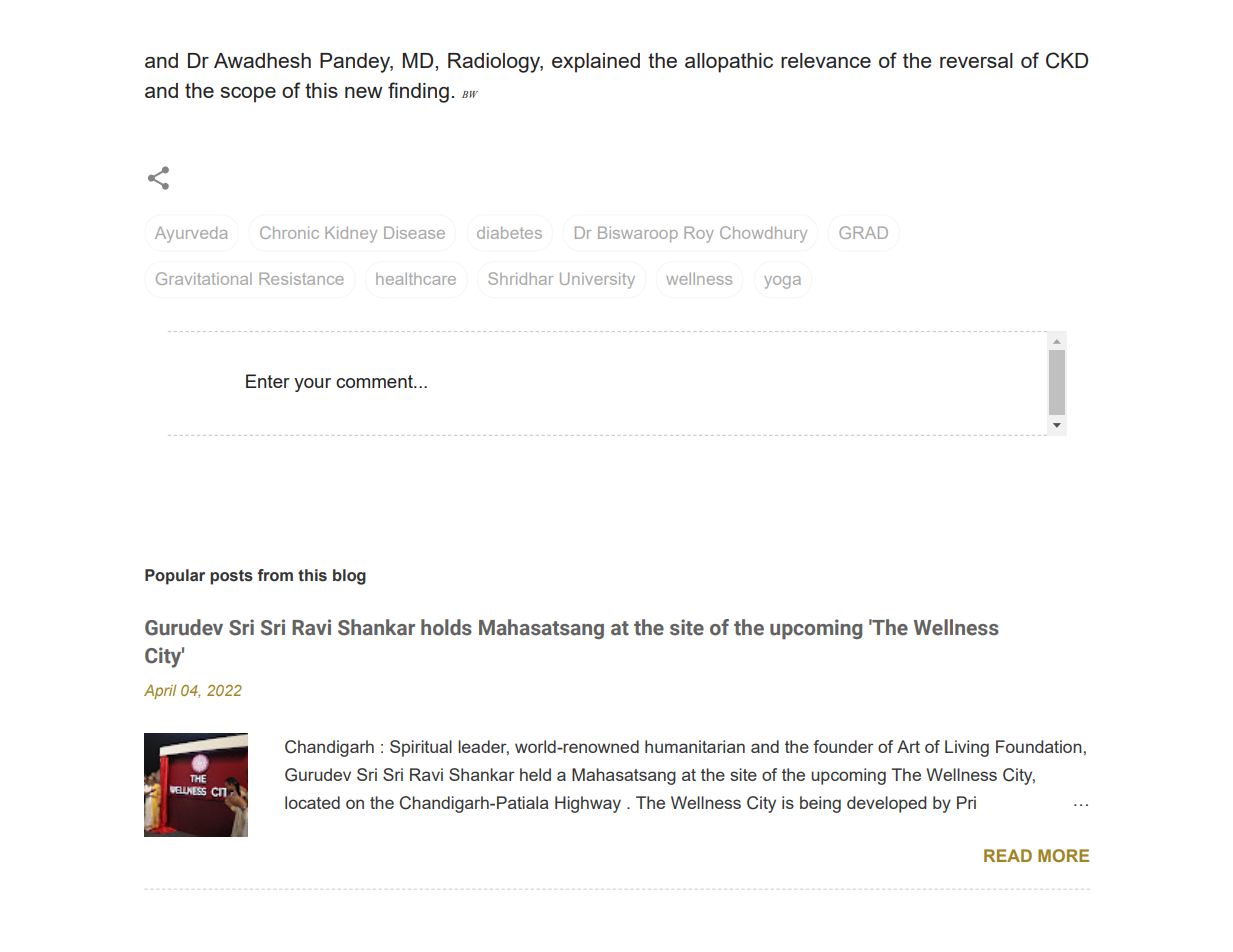 The width and height of the image is (1233, 952). Describe the element at coordinates (596, 63) in the image. I see `explained` at that location.
